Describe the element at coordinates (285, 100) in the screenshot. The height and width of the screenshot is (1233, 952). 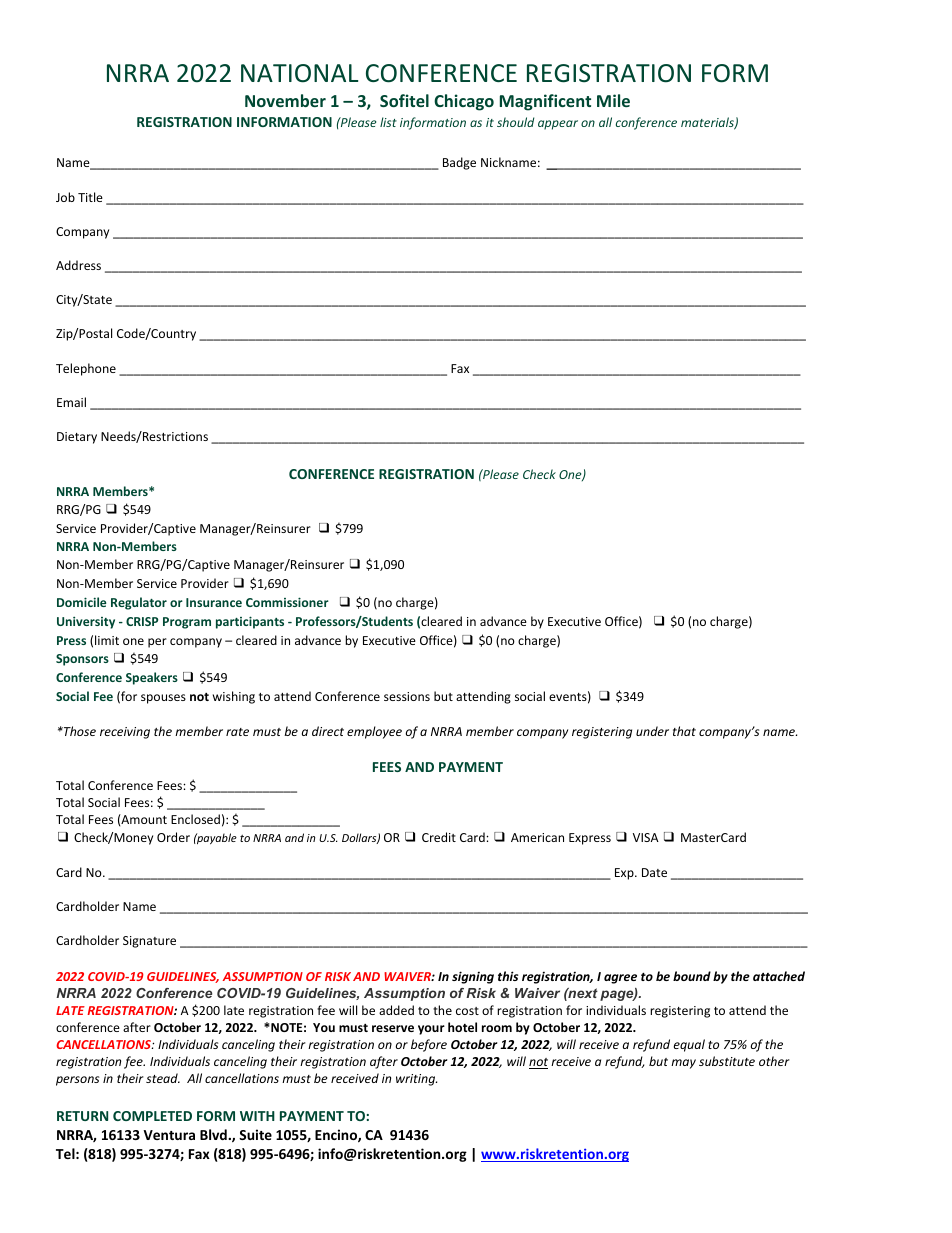
I see `November` at that location.
